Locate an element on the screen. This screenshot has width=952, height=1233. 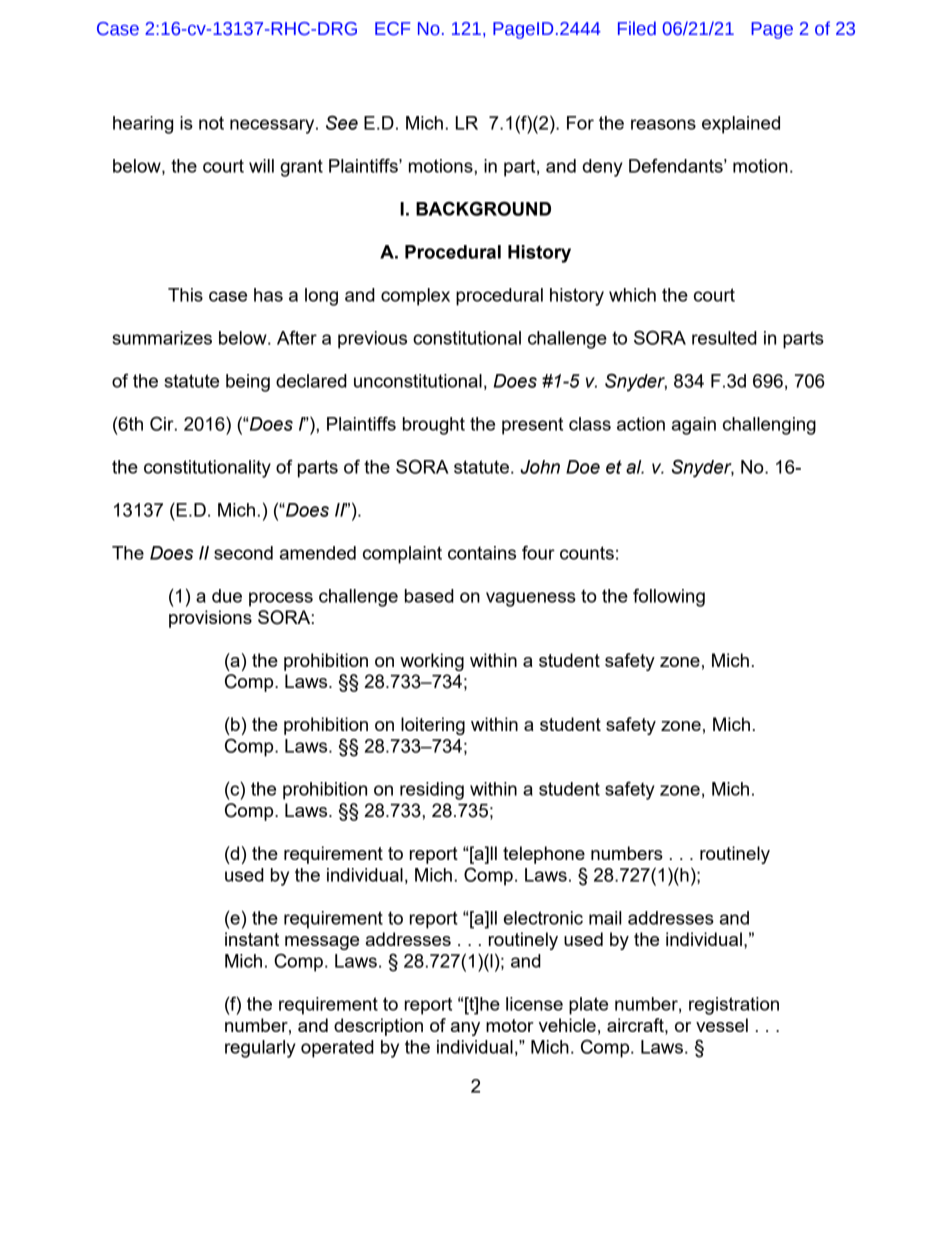
ECF is located at coordinates (392, 29).
